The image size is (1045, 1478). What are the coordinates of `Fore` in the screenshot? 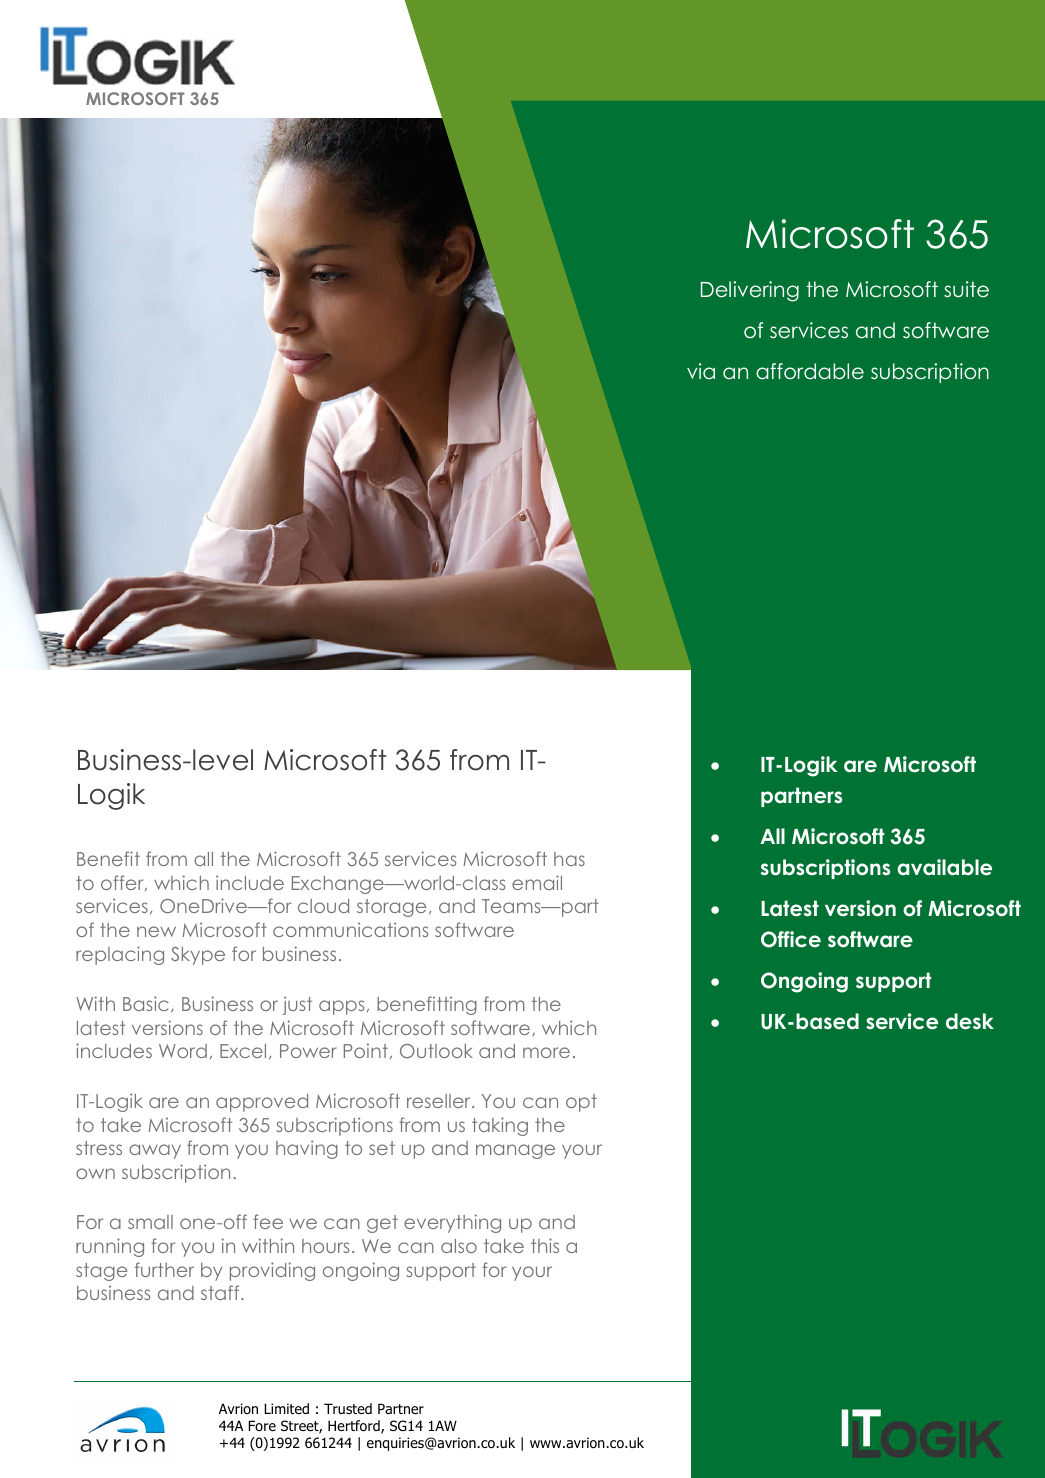 It's located at (262, 1425).
